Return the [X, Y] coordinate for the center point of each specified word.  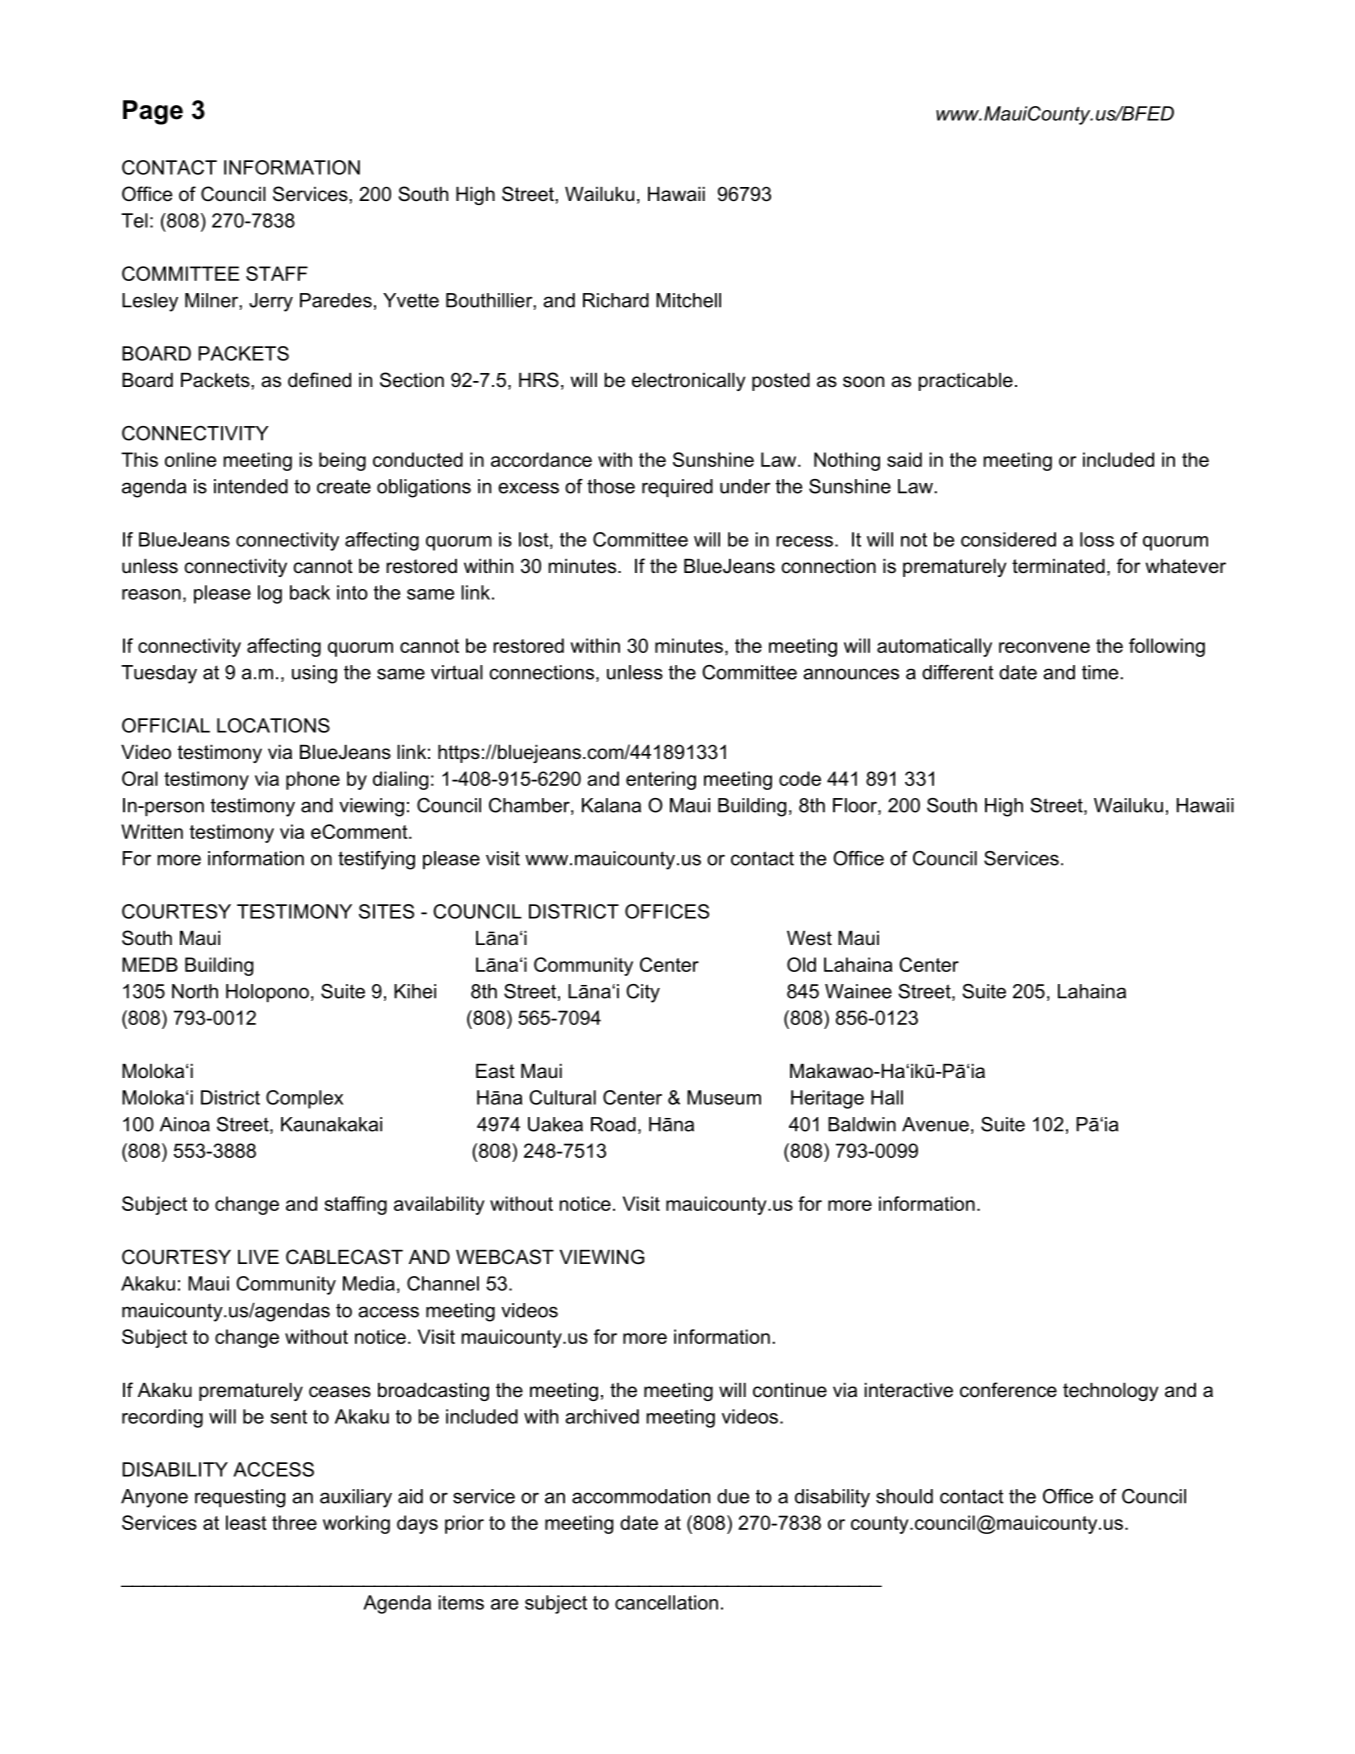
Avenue [935, 1124]
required [677, 488]
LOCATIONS [273, 725]
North [195, 991]
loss [1097, 539]
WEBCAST [505, 1257]
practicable [966, 382]
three [294, 1522]
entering [661, 780]
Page [153, 112]
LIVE [258, 1257]
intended [251, 486]
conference [1008, 1390]
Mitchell [688, 300]
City [643, 993]
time [1101, 672]
